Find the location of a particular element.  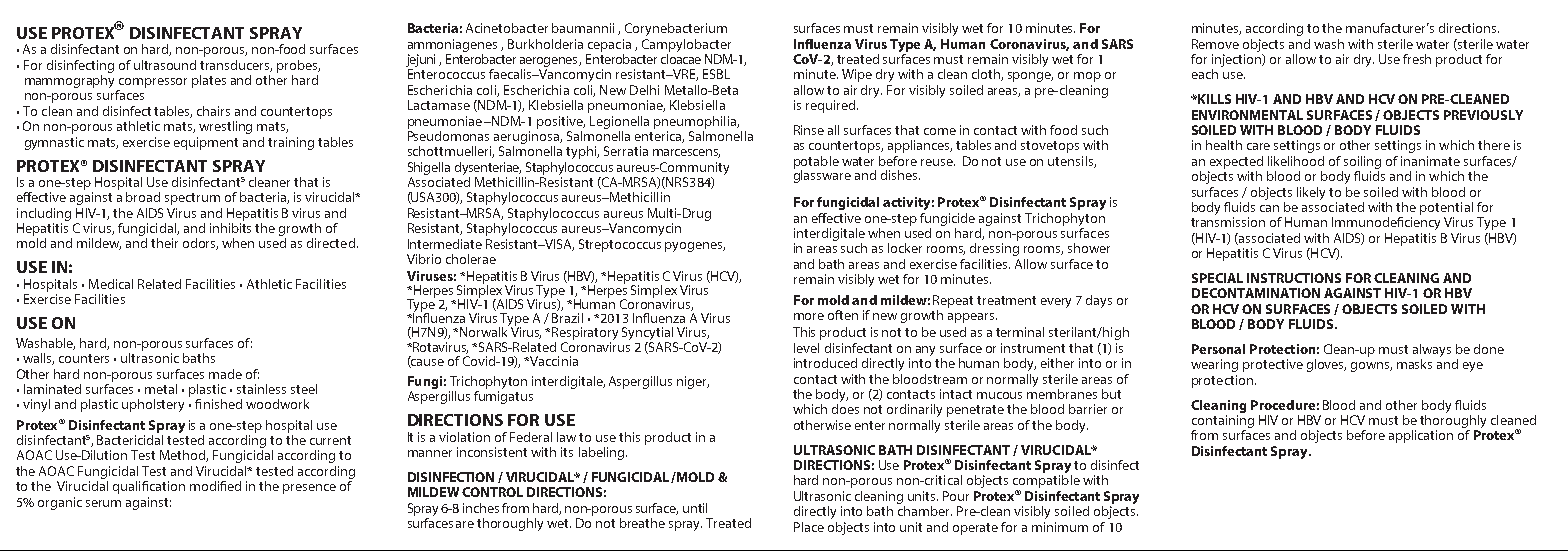

until is located at coordinates (695, 508).
